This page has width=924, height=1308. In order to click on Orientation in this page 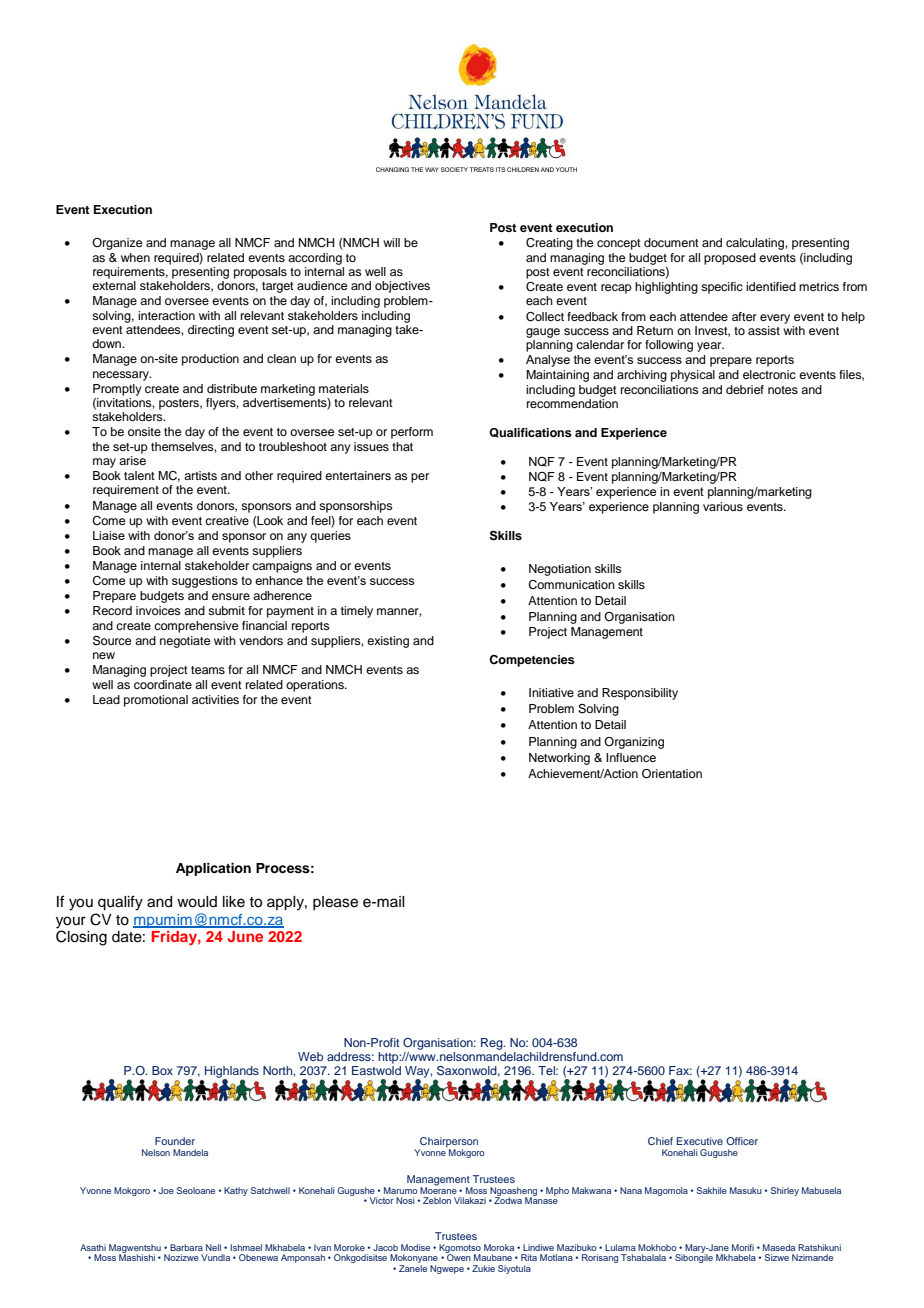, I will do `click(672, 774)`.
